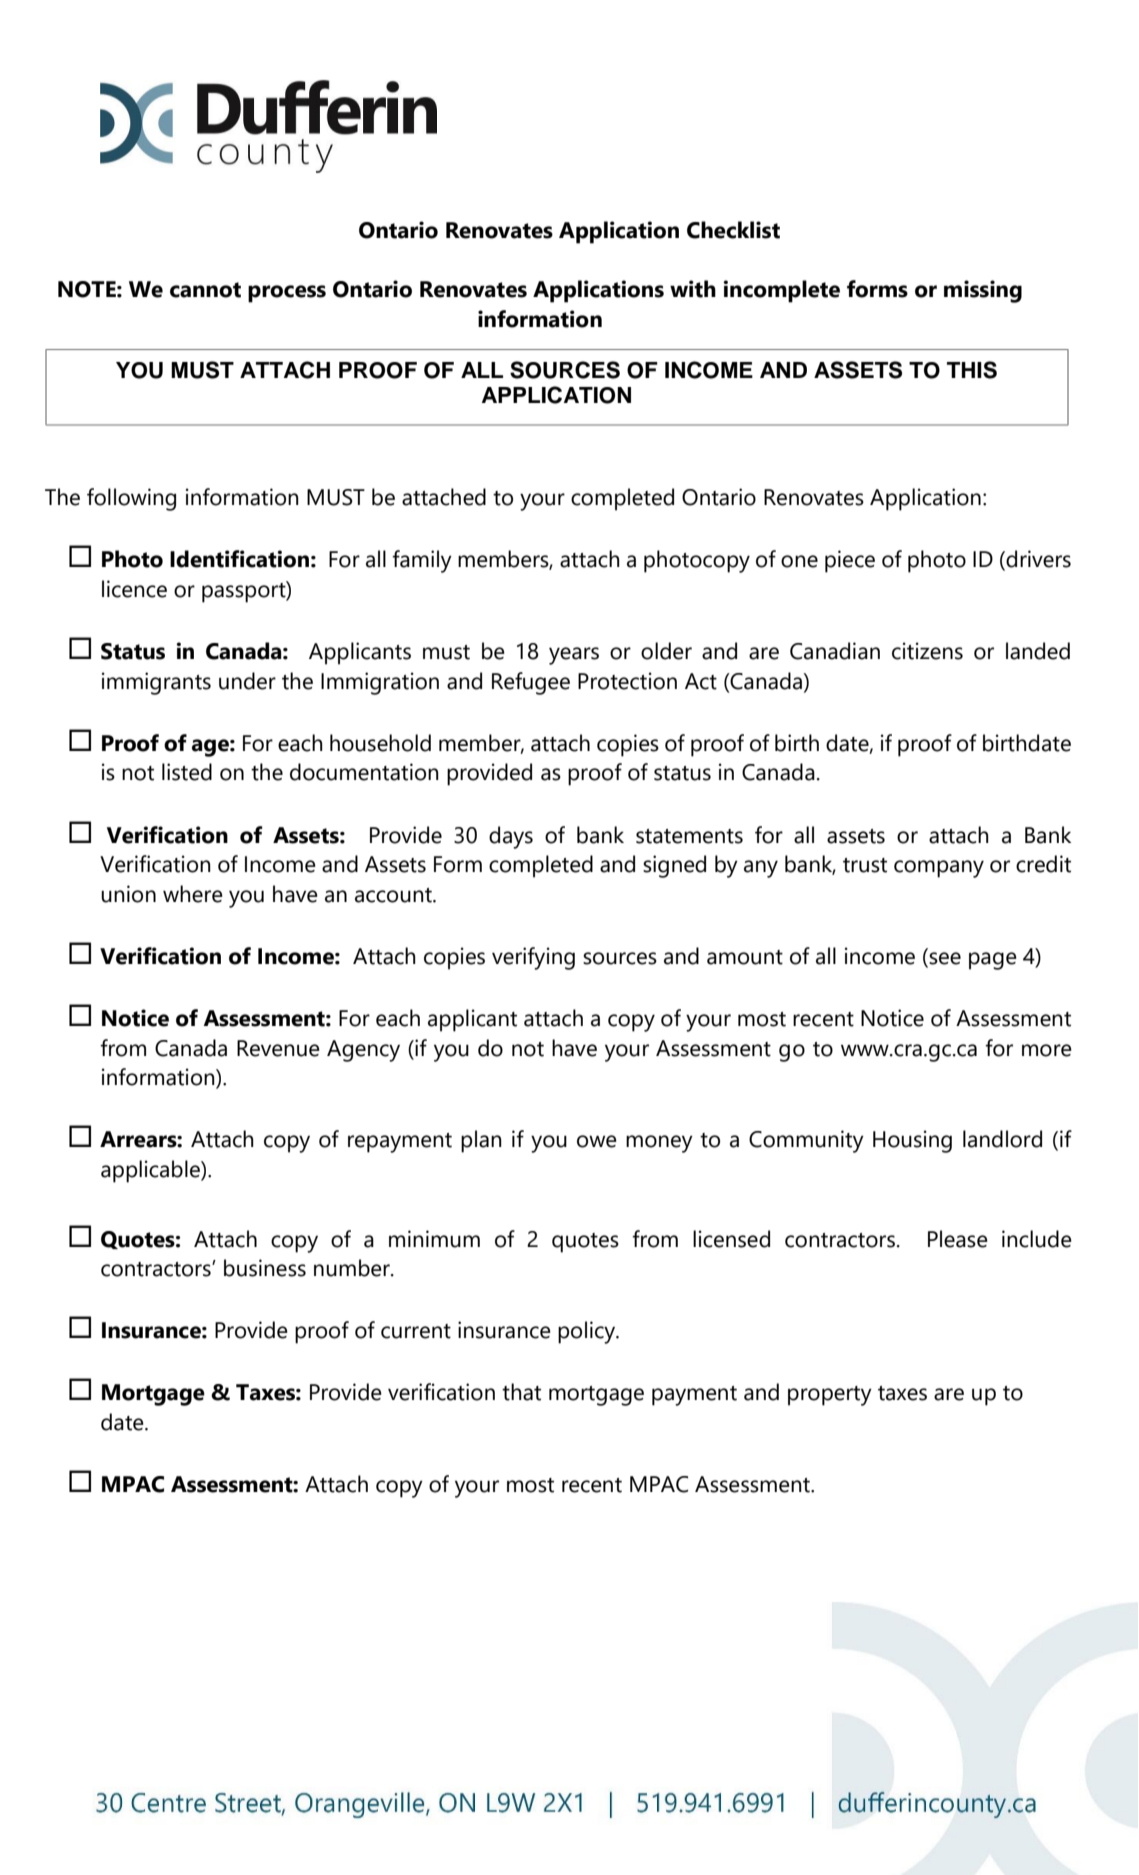 This screenshot has height=1875, width=1139. What do you see at coordinates (944, 959) in the screenshot?
I see `see` at bounding box center [944, 959].
